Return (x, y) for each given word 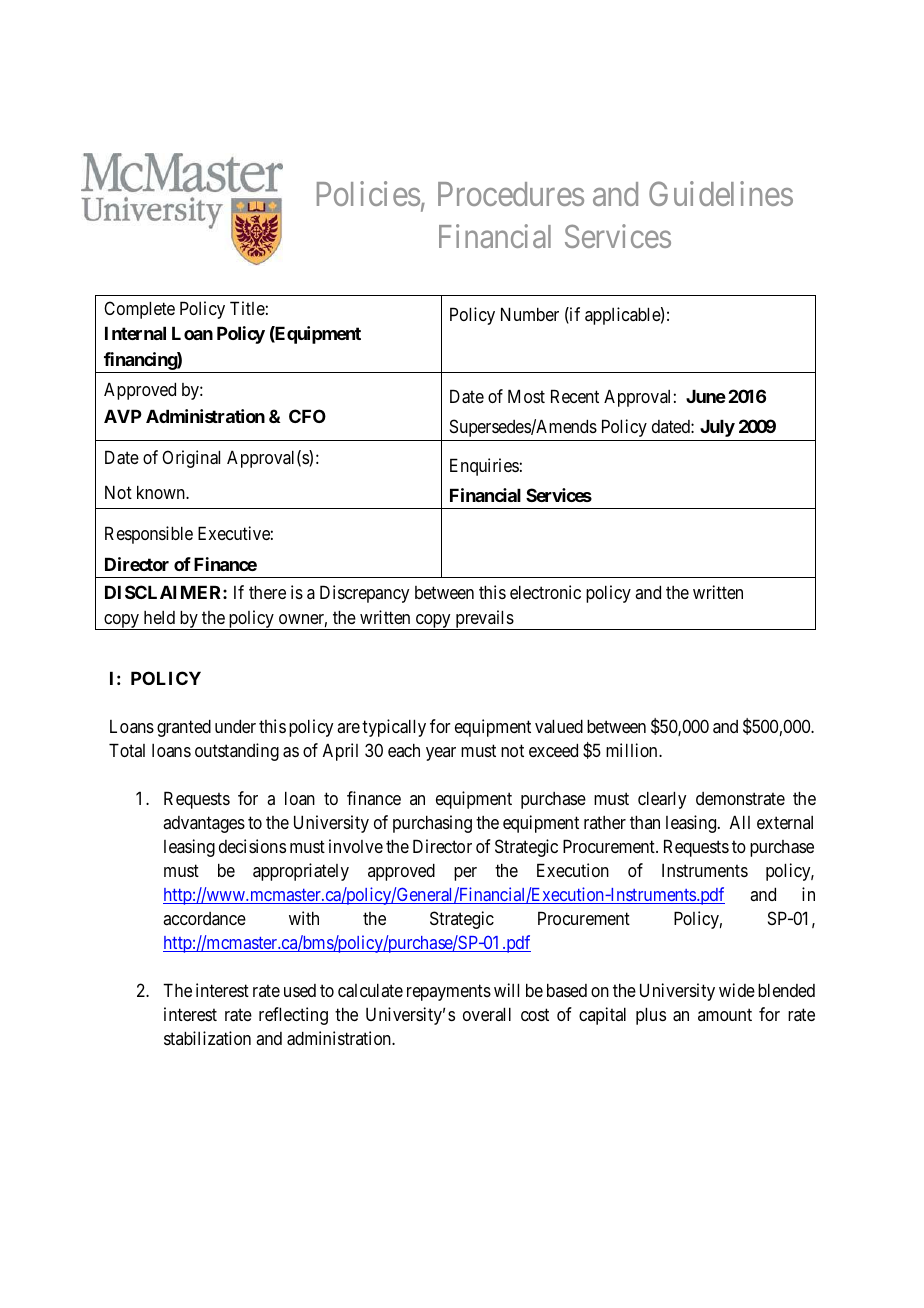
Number (530, 314)
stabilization (207, 1038)
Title (247, 308)
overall (487, 1014)
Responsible (149, 535)
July (717, 428)
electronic (545, 592)
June (706, 396)
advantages (204, 824)
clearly (662, 800)
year (441, 754)
